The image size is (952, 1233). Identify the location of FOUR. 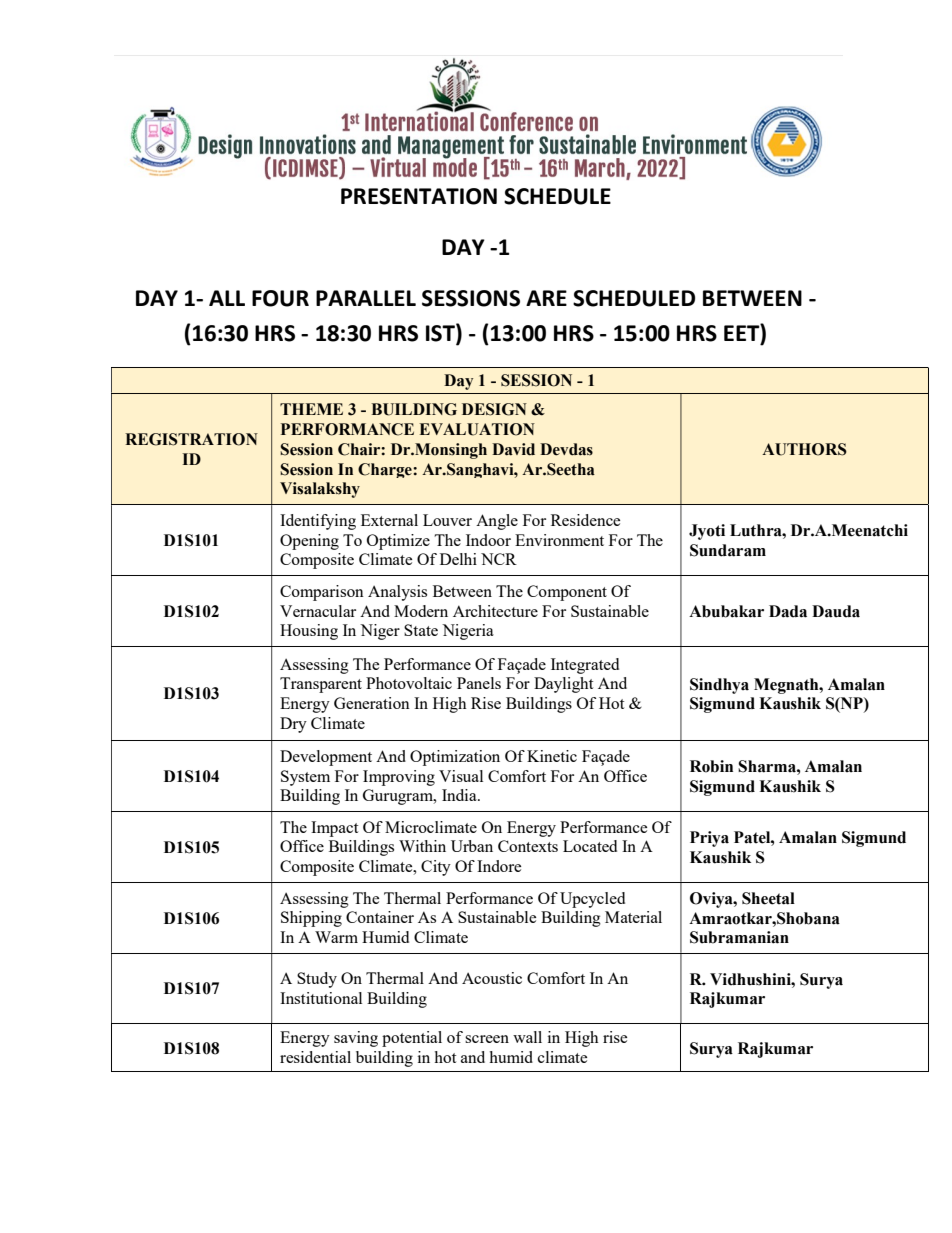
(280, 298).
